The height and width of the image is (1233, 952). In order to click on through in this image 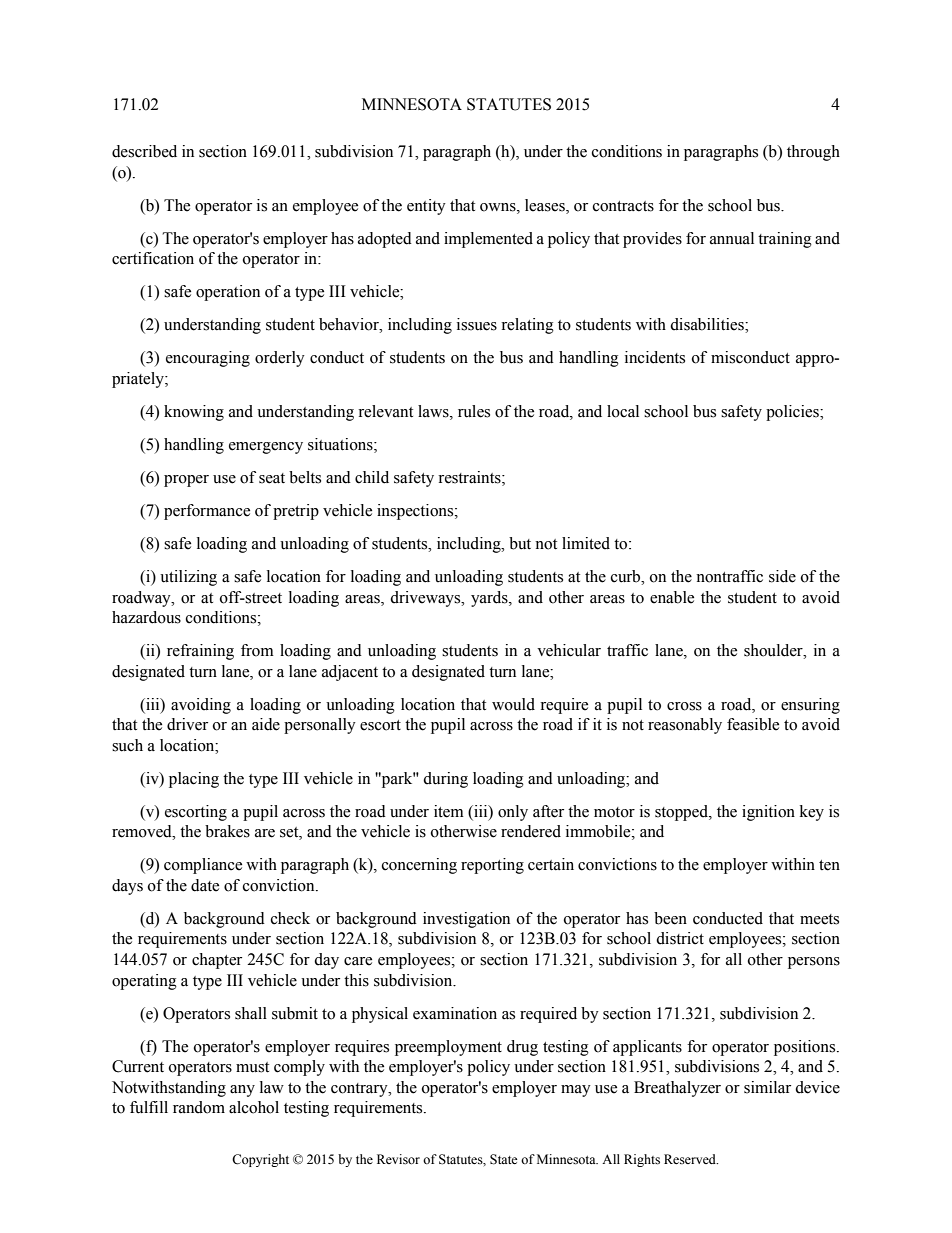, I will do `click(813, 153)`.
